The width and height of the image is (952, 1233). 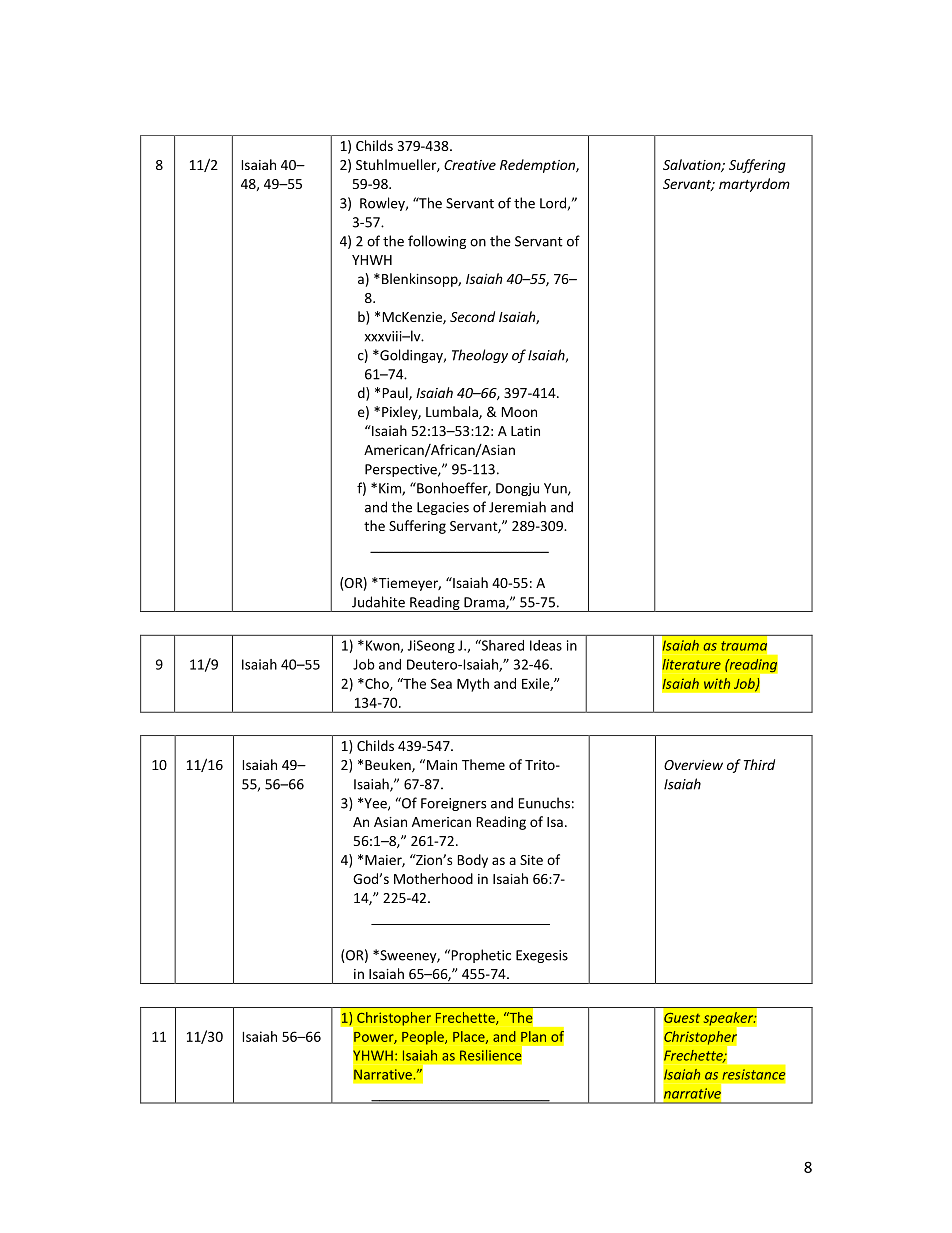 I want to click on Exegesis, so click(x=542, y=956).
